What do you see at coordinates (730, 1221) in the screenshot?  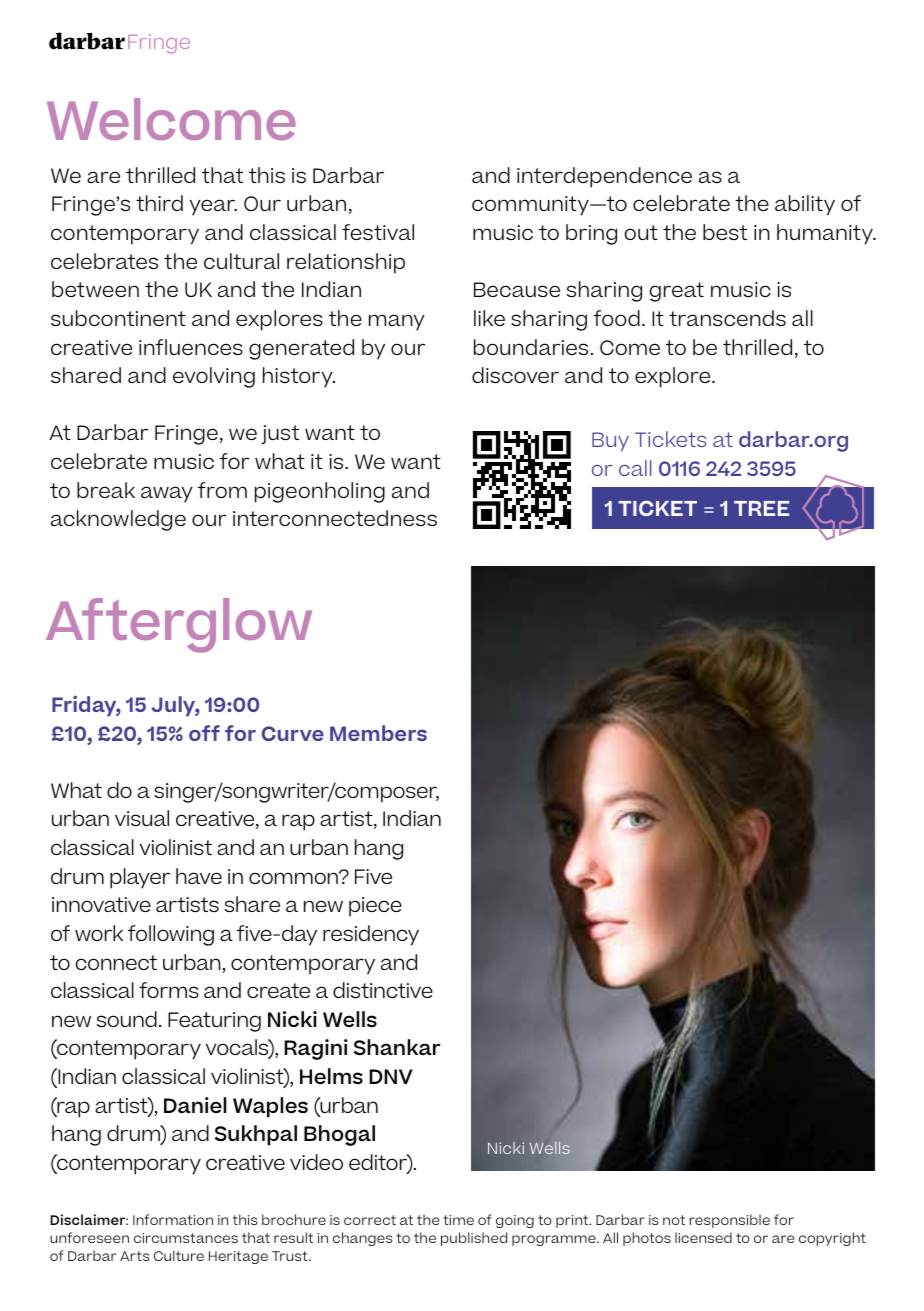 I see `responsible` at bounding box center [730, 1221].
